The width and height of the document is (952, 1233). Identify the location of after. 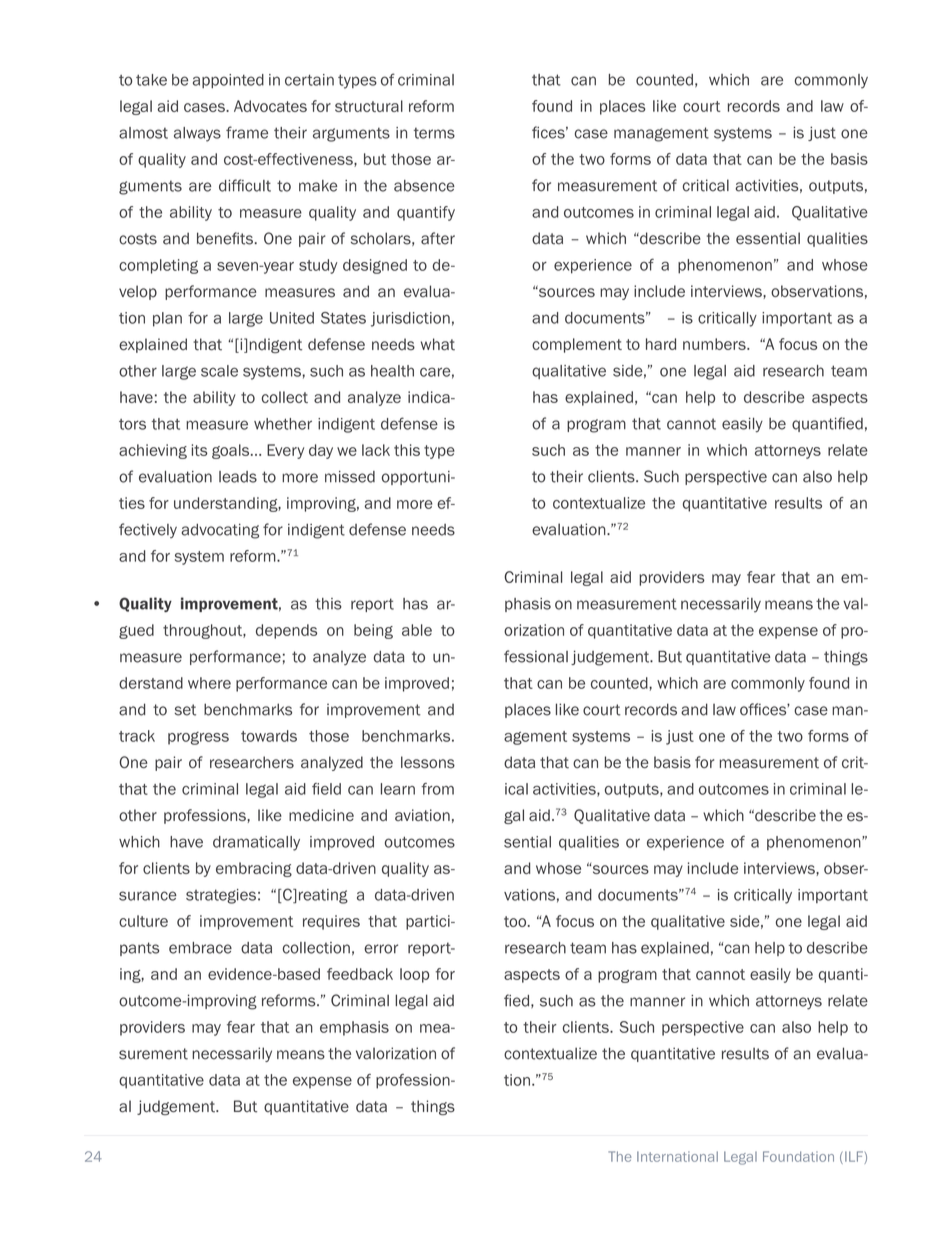
(438, 238).
